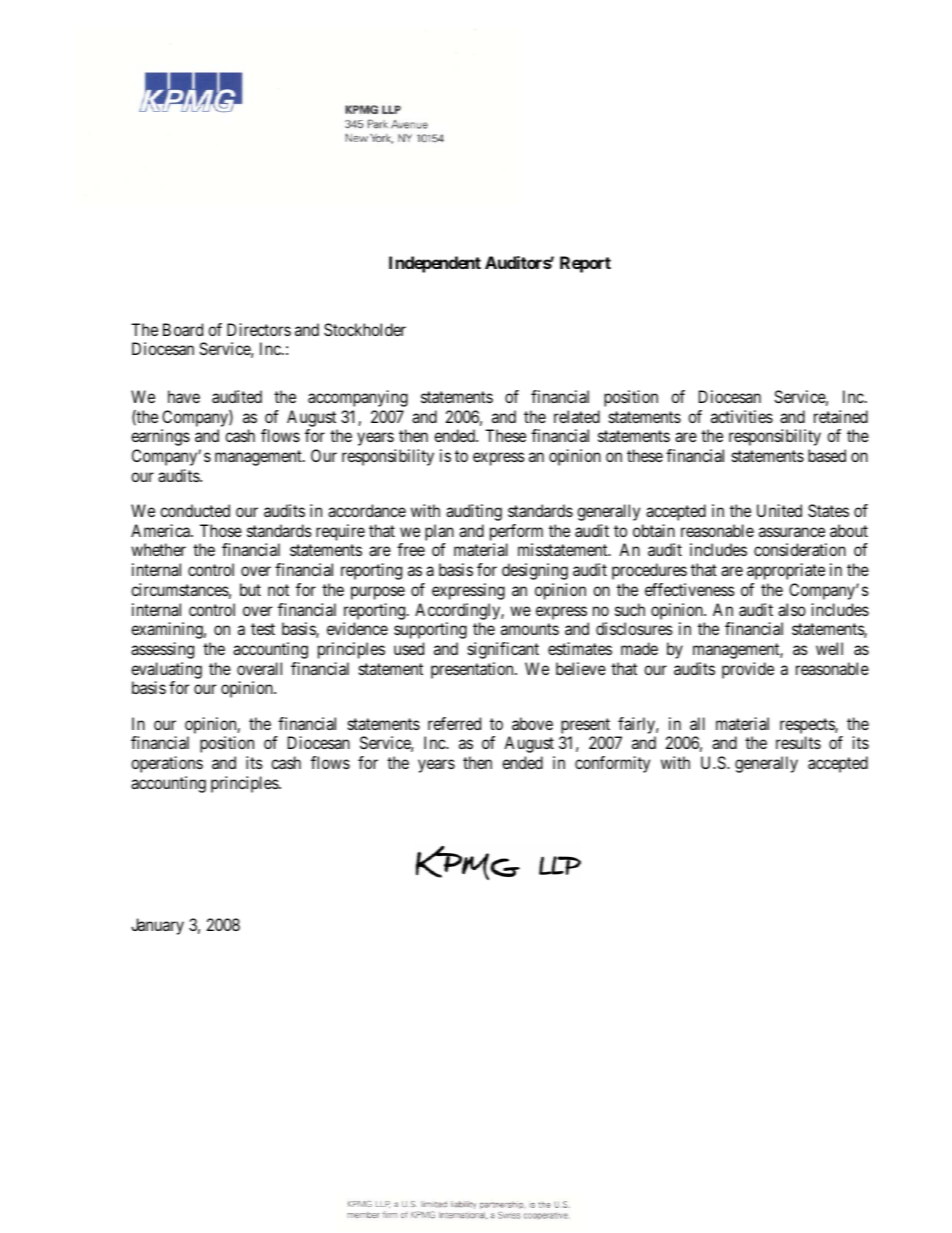 This screenshot has height=1233, width=952. What do you see at coordinates (742, 416) in the screenshot?
I see `activities` at bounding box center [742, 416].
